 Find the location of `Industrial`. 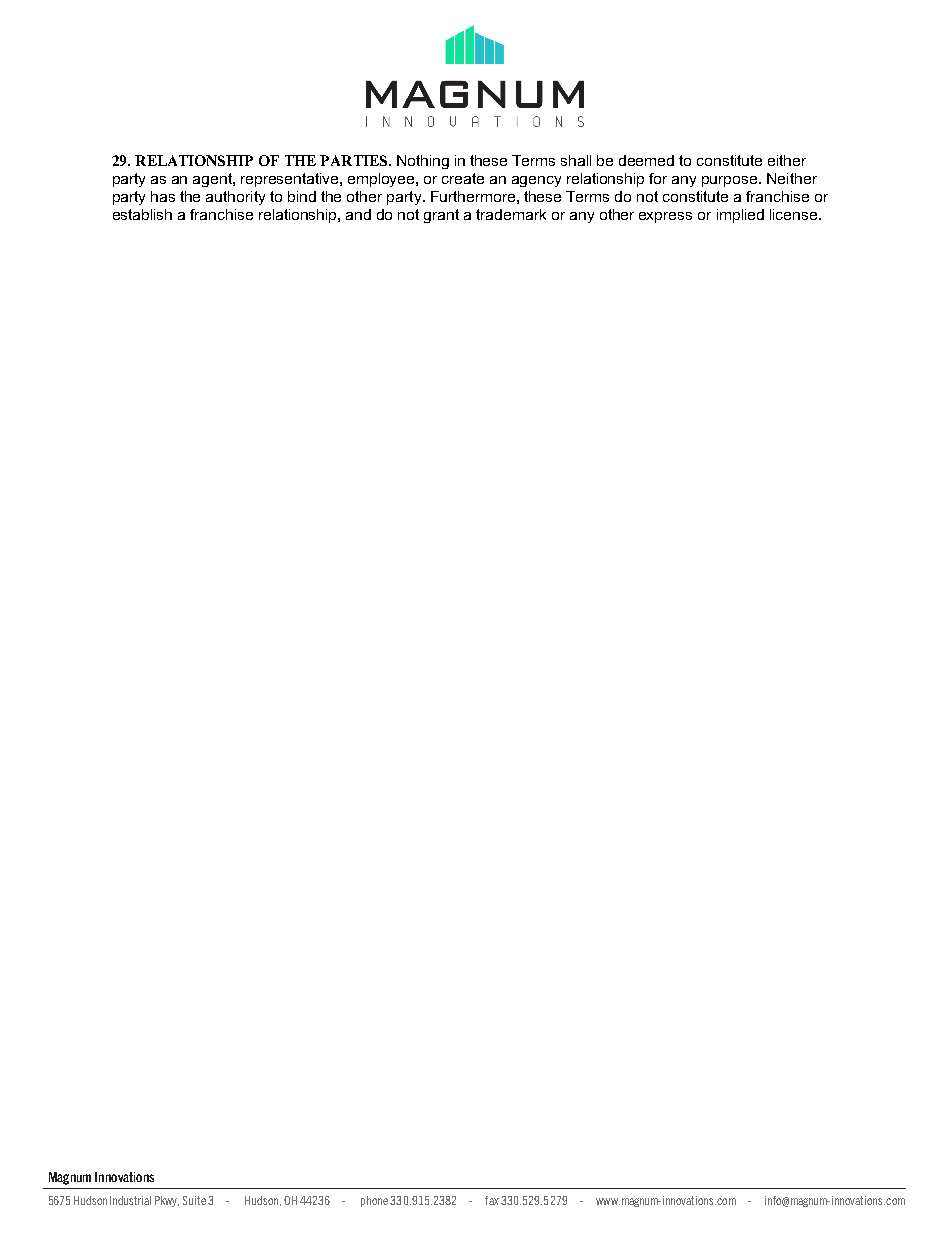

Industrial is located at coordinates (130, 1200).
